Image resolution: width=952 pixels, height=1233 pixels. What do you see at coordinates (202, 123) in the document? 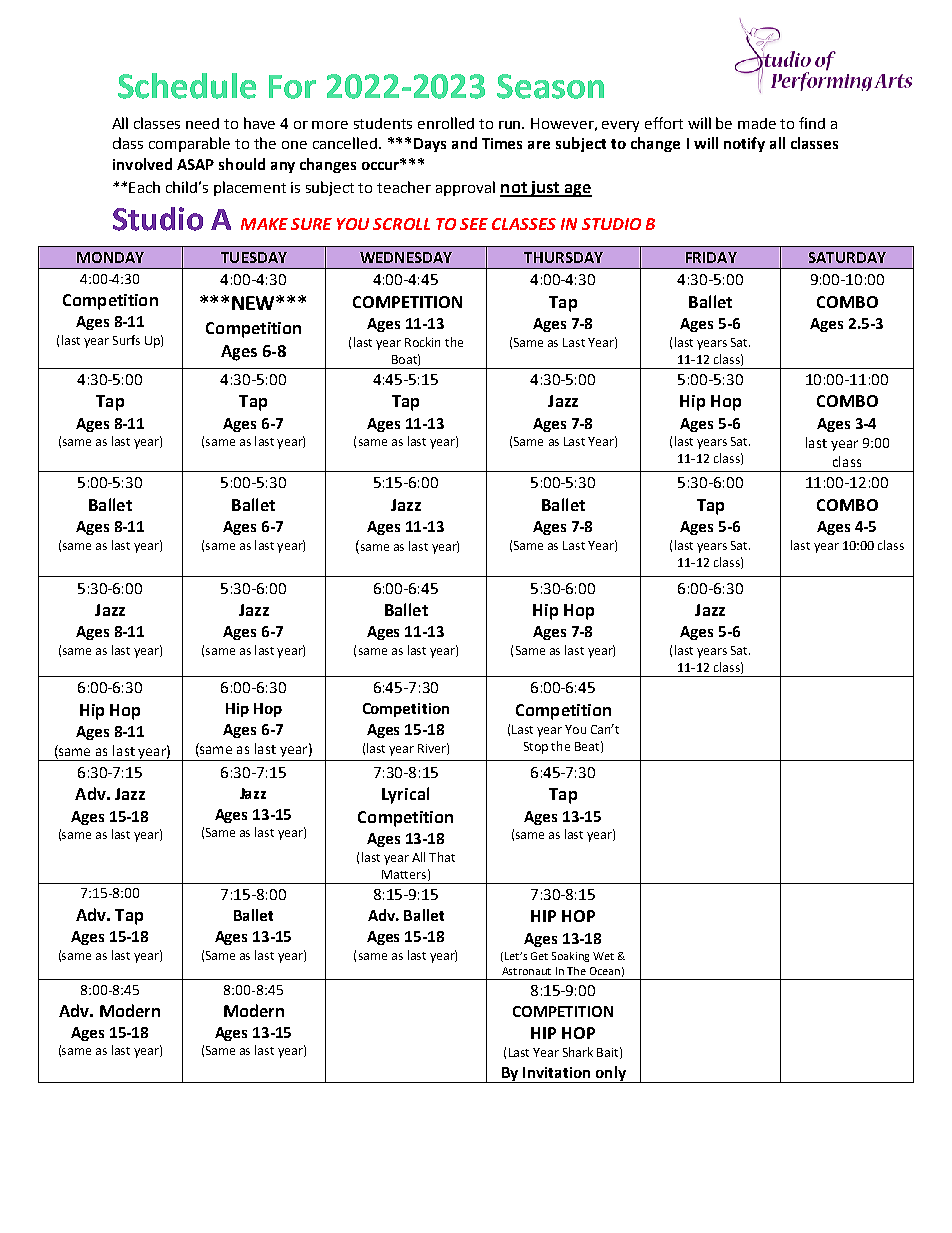
I see `need` at bounding box center [202, 123].
